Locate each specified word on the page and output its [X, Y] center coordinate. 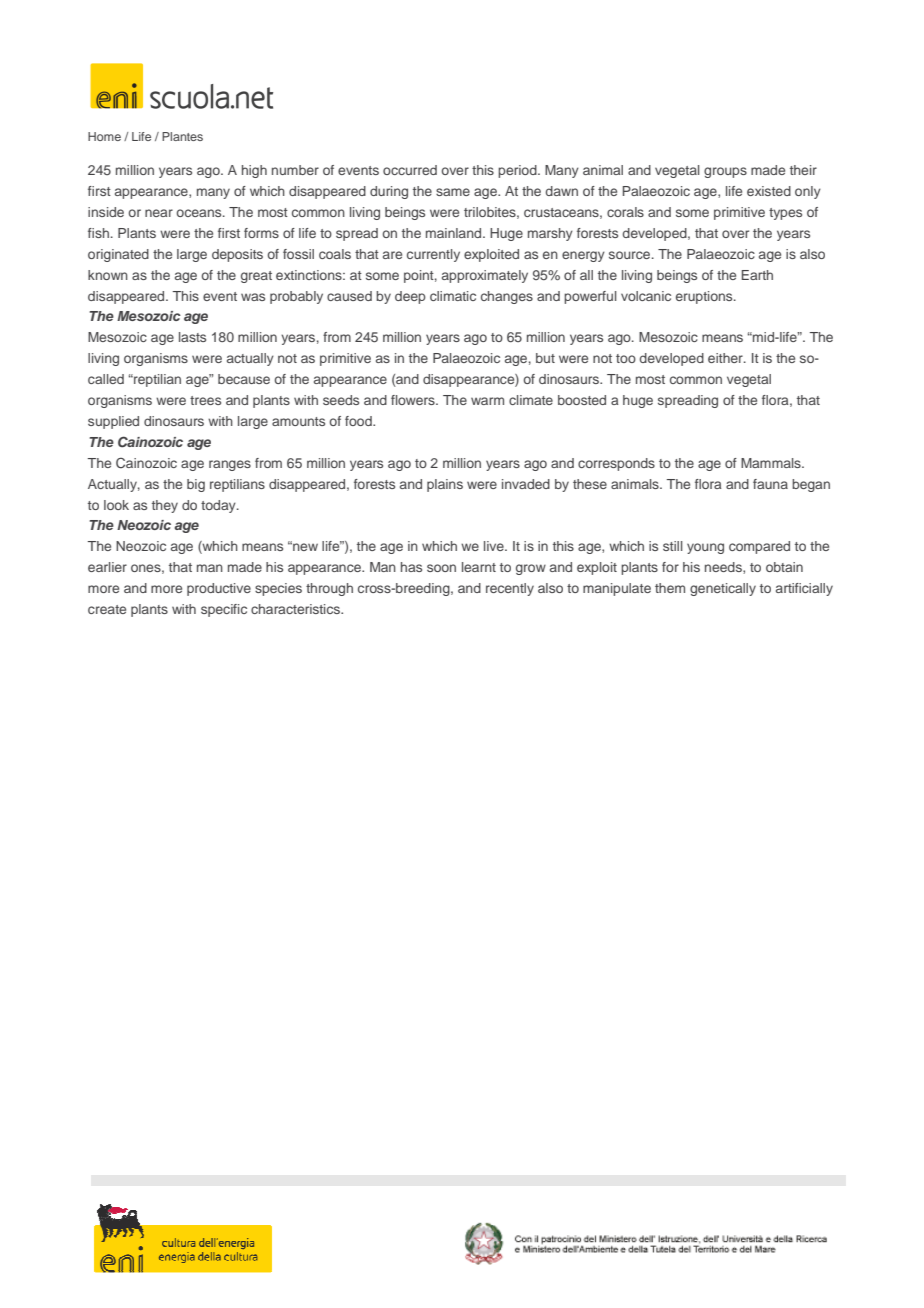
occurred [410, 170]
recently [510, 589]
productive [219, 589]
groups [725, 172]
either [726, 358]
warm [487, 401]
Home [104, 136]
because [244, 379]
